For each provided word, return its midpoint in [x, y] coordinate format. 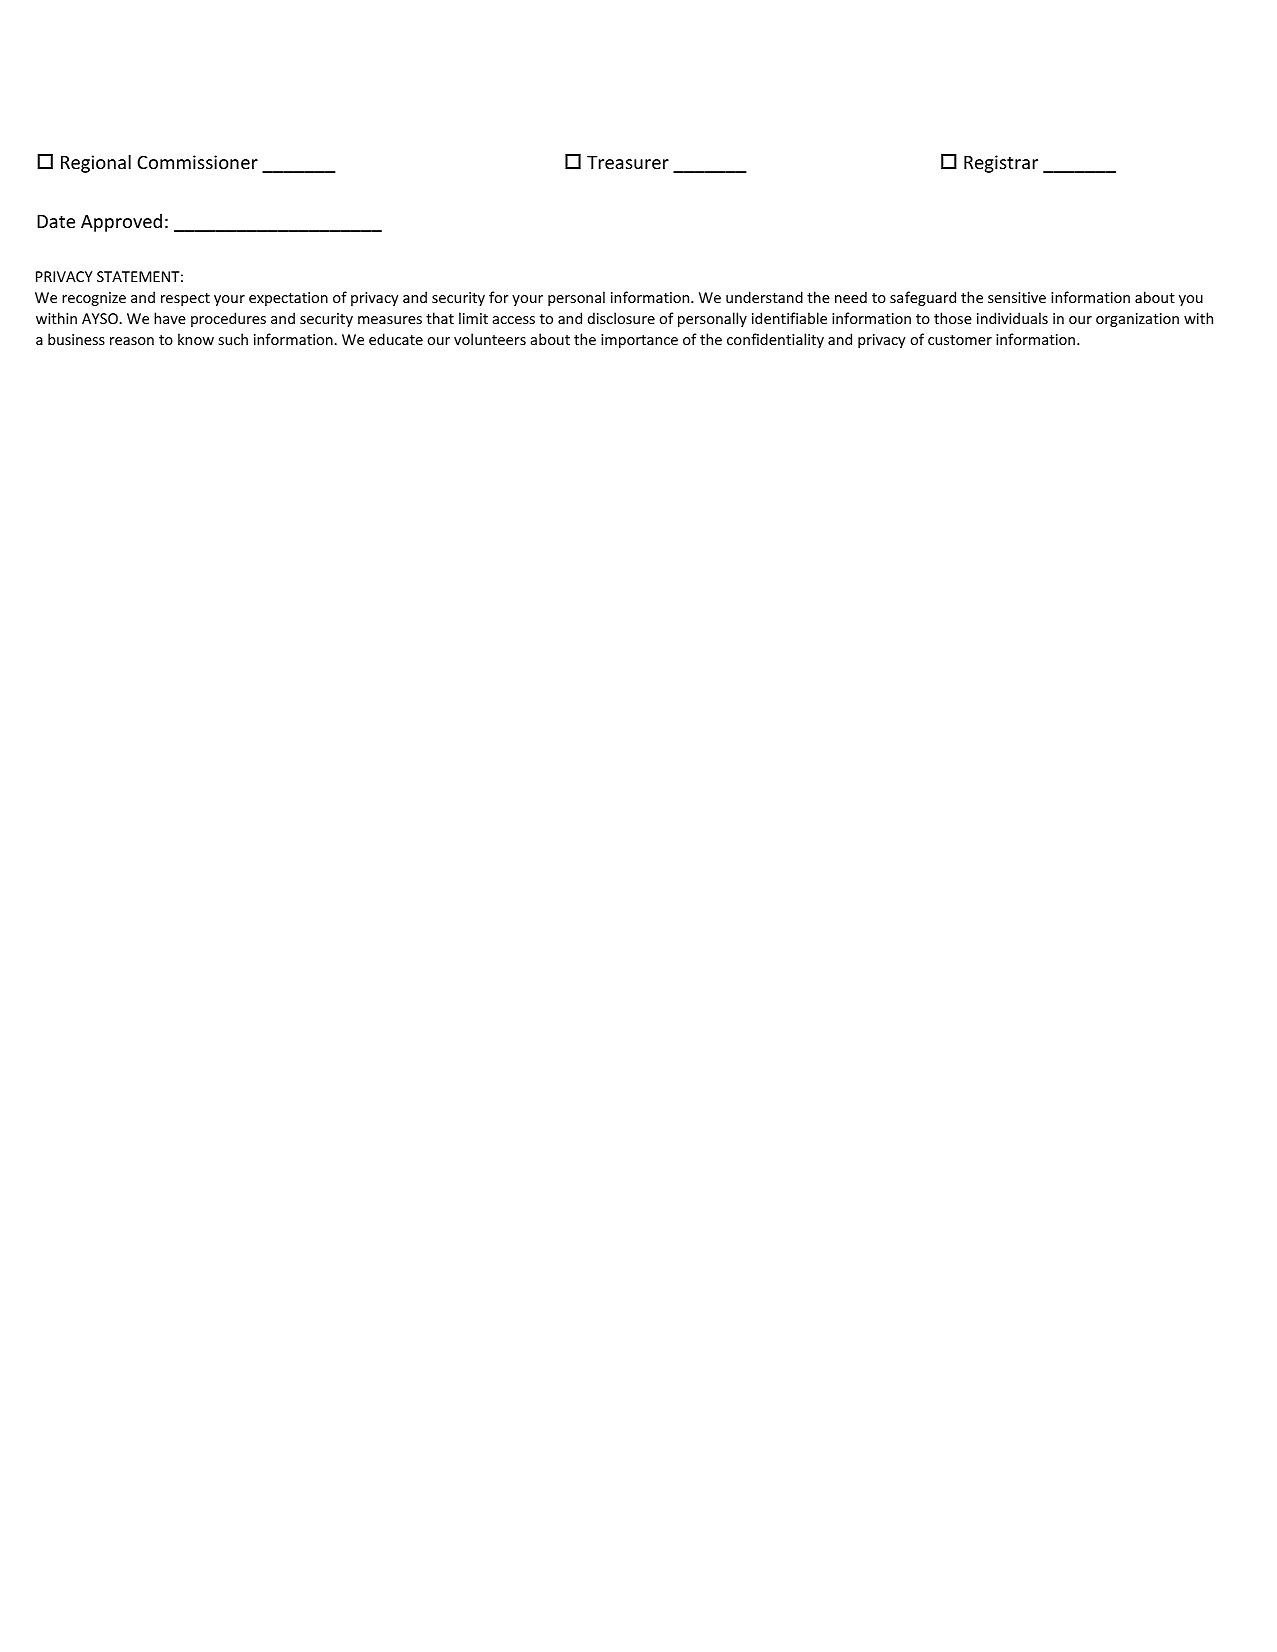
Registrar [1001, 164]
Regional [96, 164]
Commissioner [197, 162]
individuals [1012, 318]
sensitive [1017, 297]
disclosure [621, 318]
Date [56, 221]
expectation [288, 299]
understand [764, 297]
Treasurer [628, 162]
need [851, 297]
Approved [121, 223]
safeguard [923, 298]
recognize [94, 299]
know [196, 339]
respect [185, 299]
